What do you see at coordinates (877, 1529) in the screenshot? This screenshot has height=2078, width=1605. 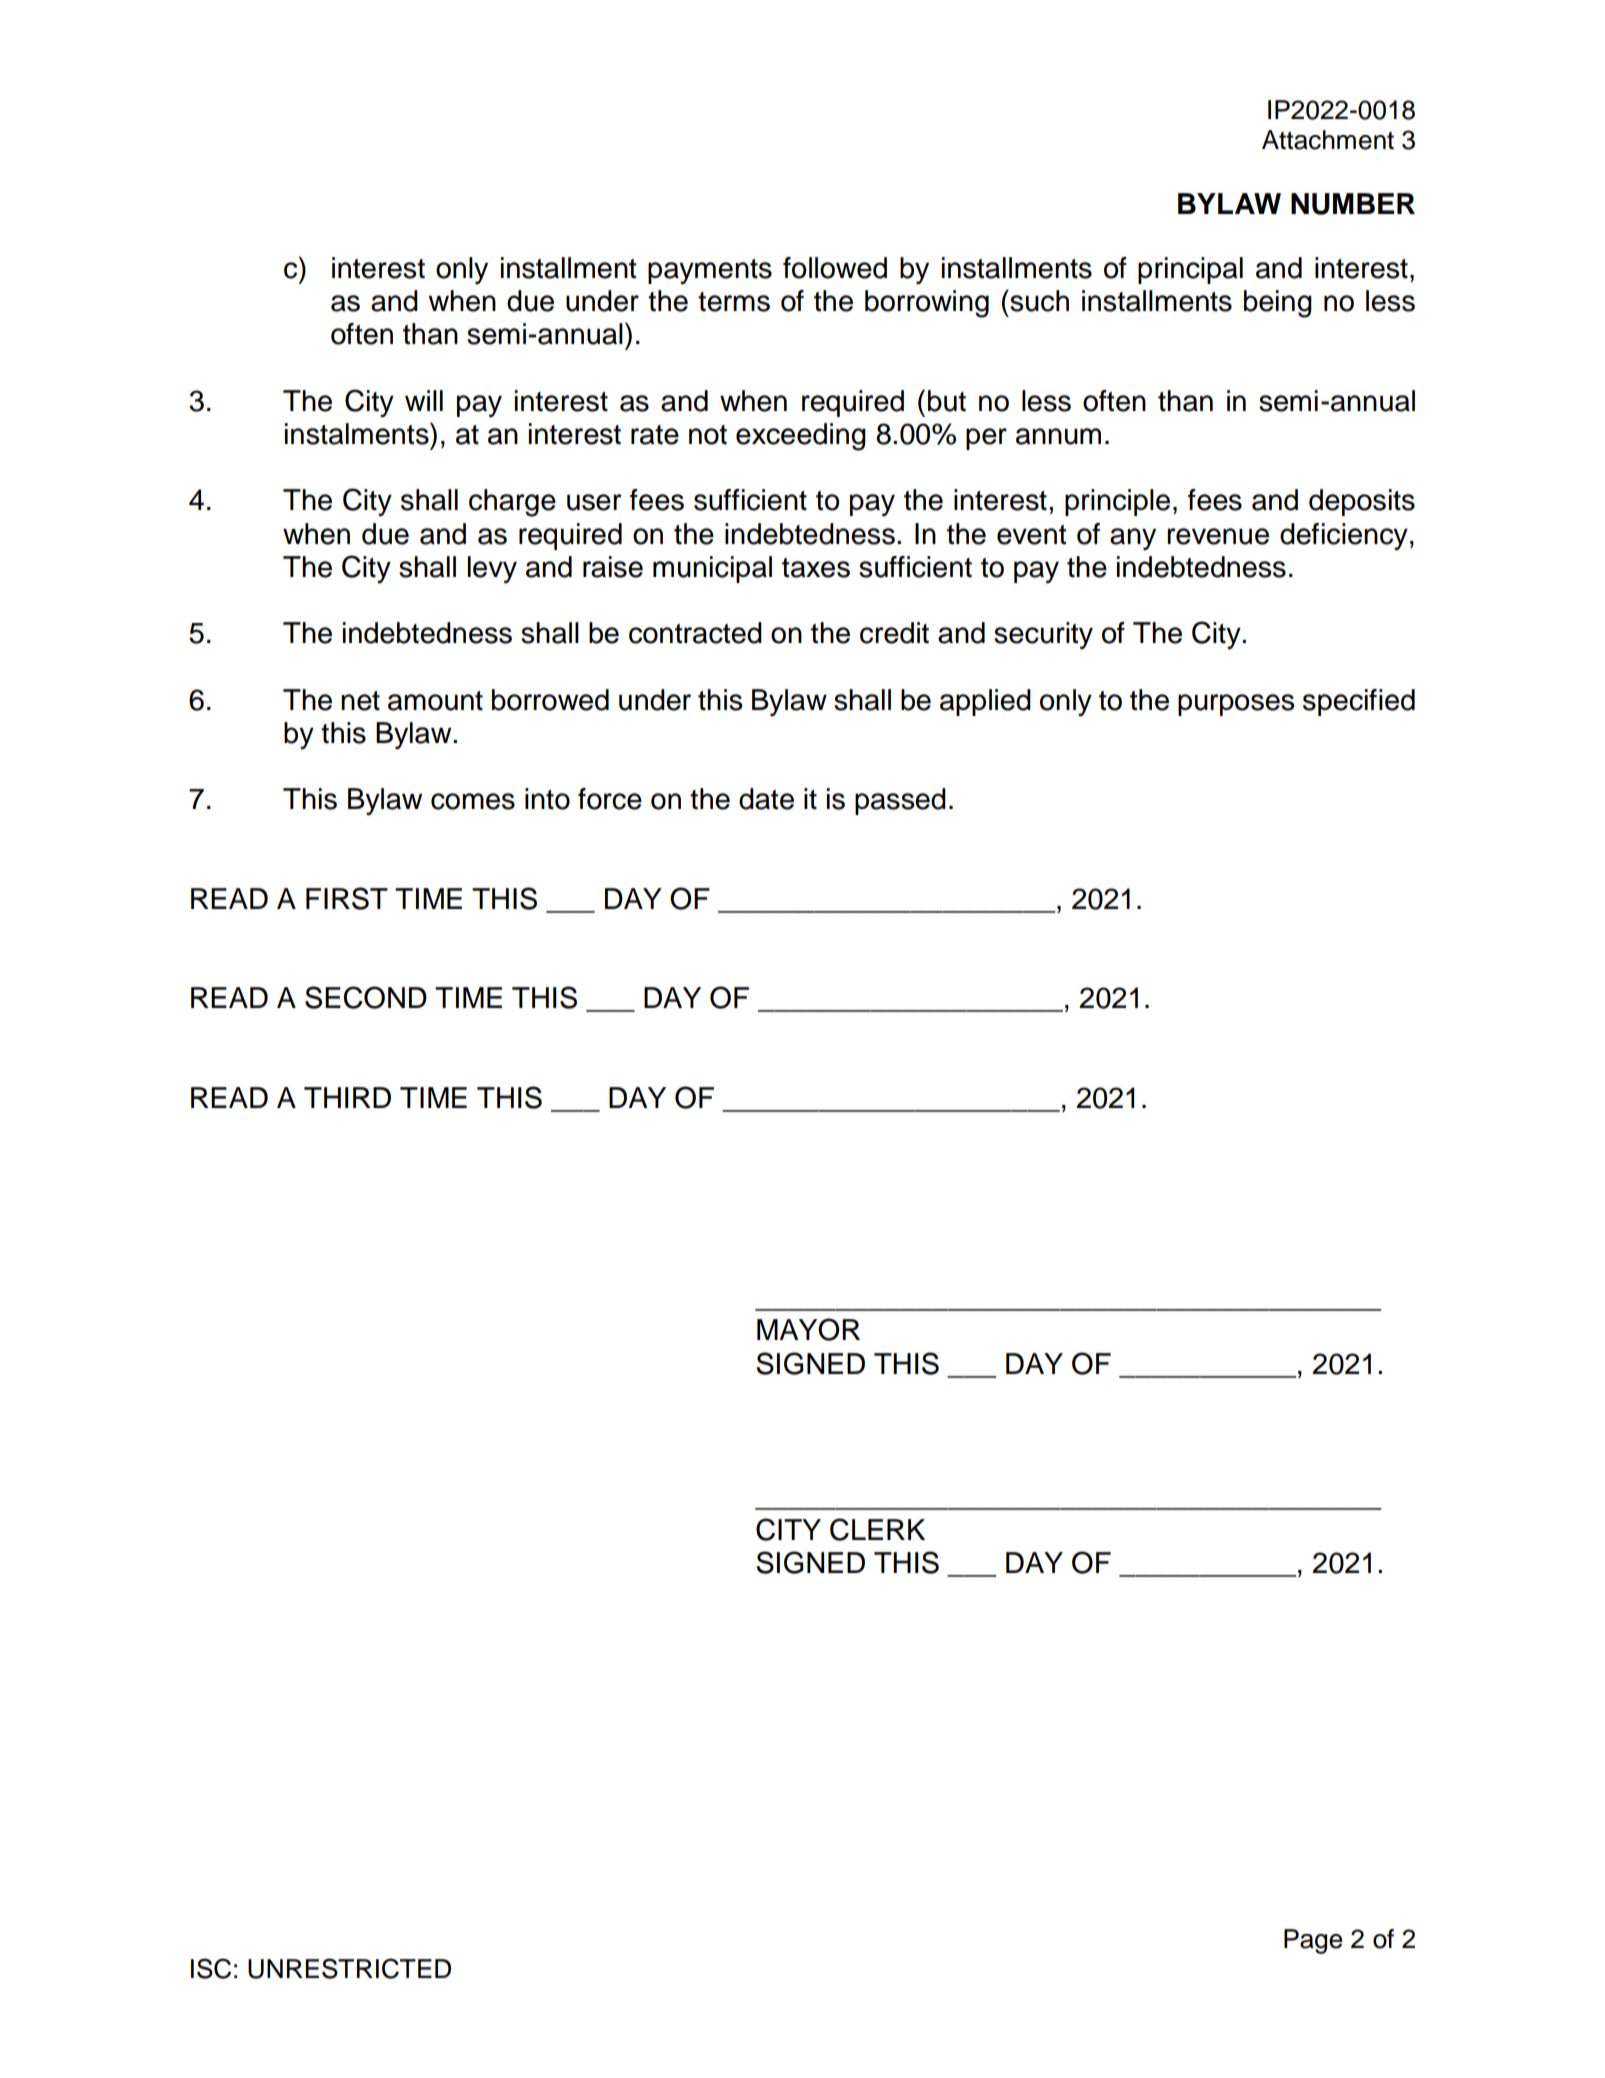 I see `CLERK` at bounding box center [877, 1529].
